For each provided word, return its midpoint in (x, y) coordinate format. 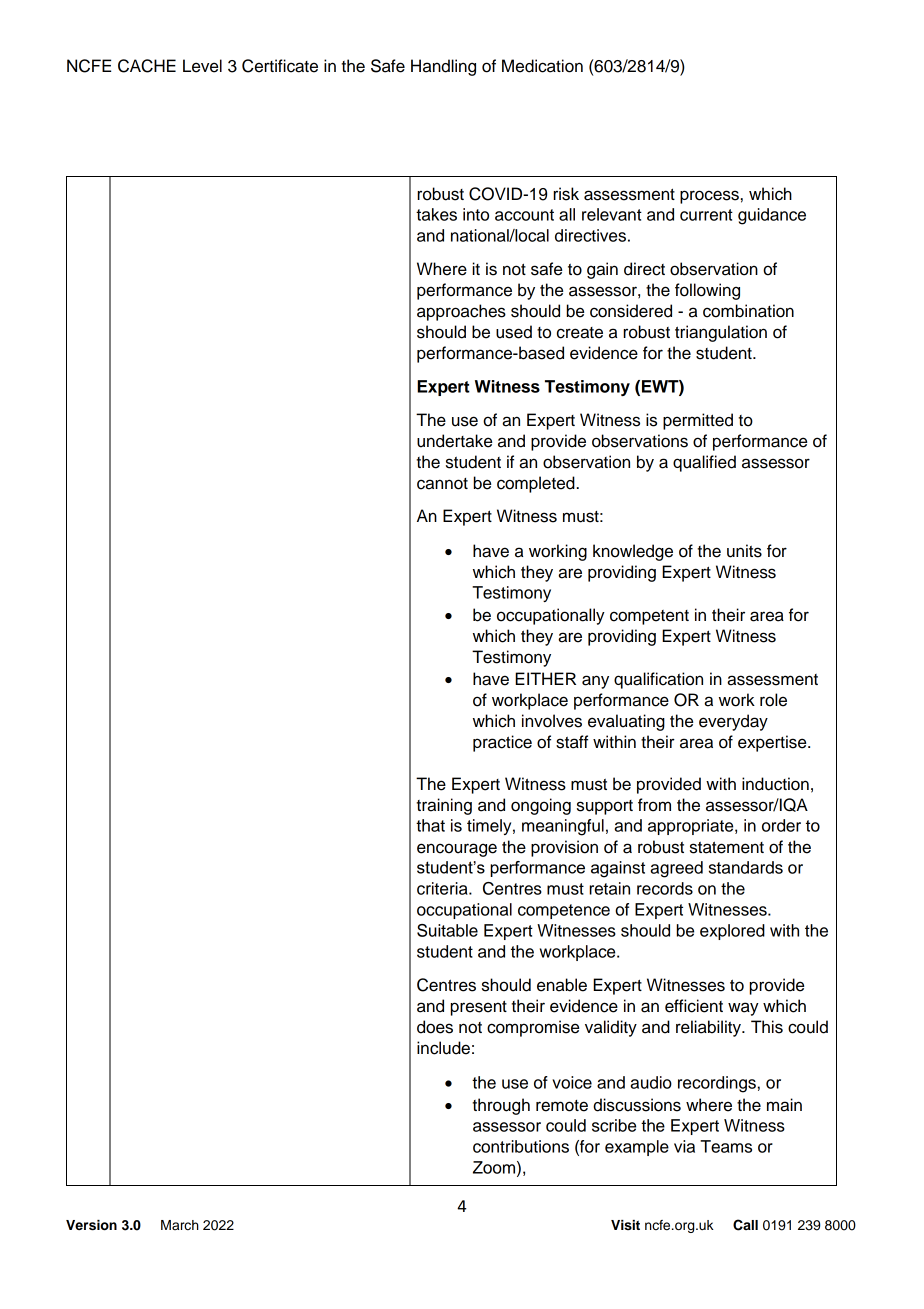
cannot (442, 484)
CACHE (147, 66)
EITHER (545, 678)
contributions (521, 1146)
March (180, 1225)
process (709, 197)
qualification (658, 680)
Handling (443, 67)
